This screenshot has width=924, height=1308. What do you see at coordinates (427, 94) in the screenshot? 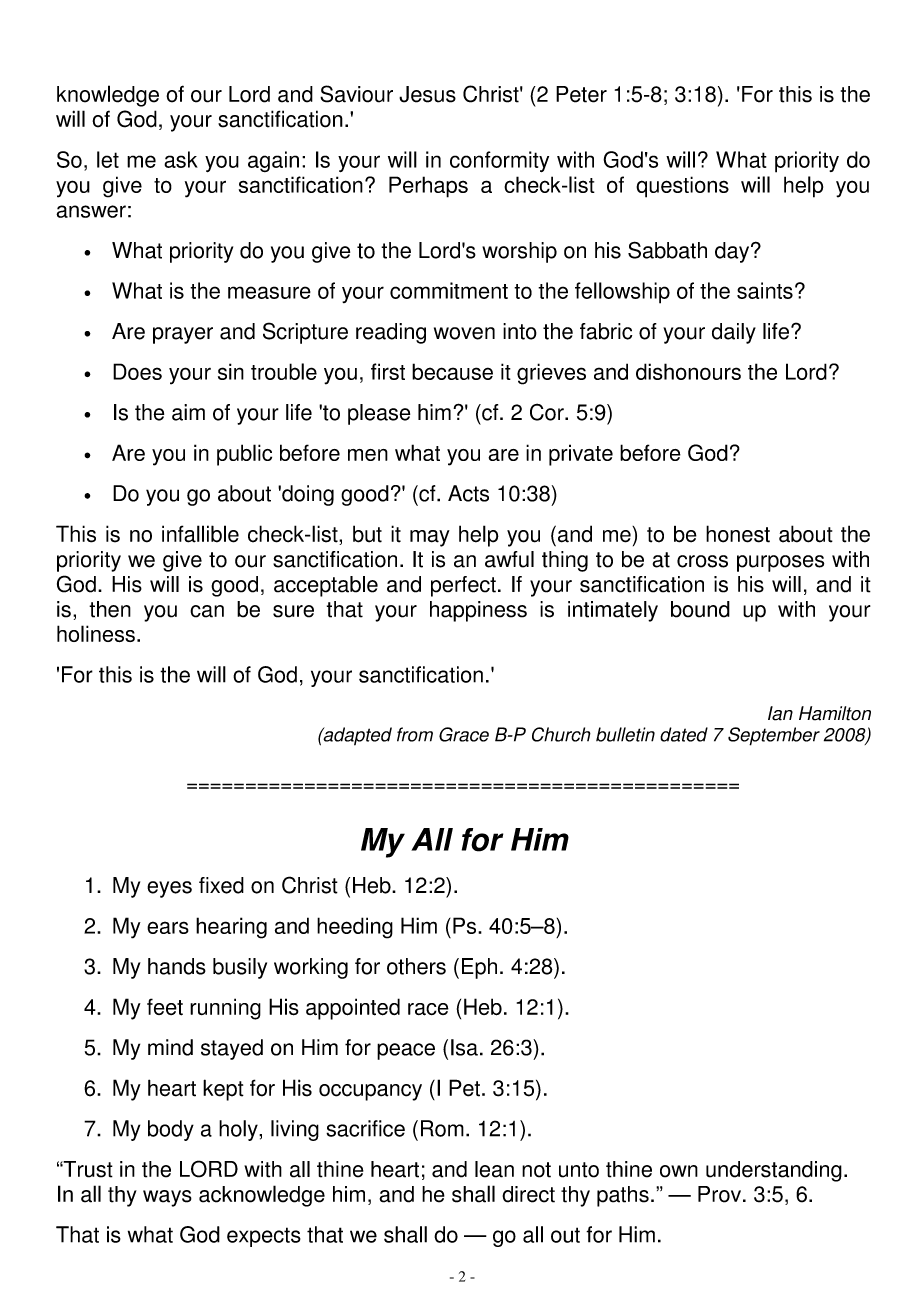
I see `Jesus` at bounding box center [427, 94].
